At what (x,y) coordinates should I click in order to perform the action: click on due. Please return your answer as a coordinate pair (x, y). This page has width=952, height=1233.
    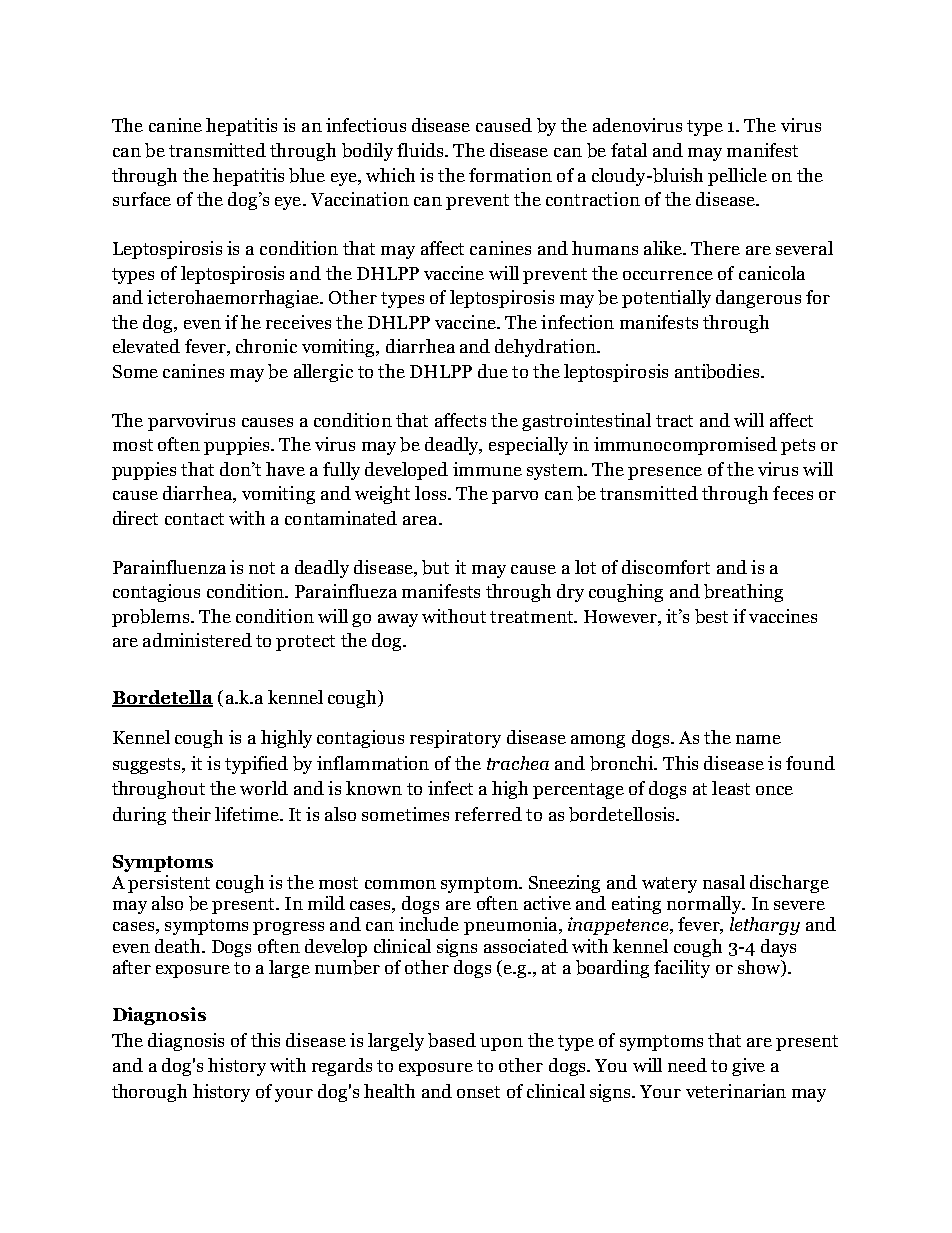
    Looking at the image, I should click on (493, 371).
